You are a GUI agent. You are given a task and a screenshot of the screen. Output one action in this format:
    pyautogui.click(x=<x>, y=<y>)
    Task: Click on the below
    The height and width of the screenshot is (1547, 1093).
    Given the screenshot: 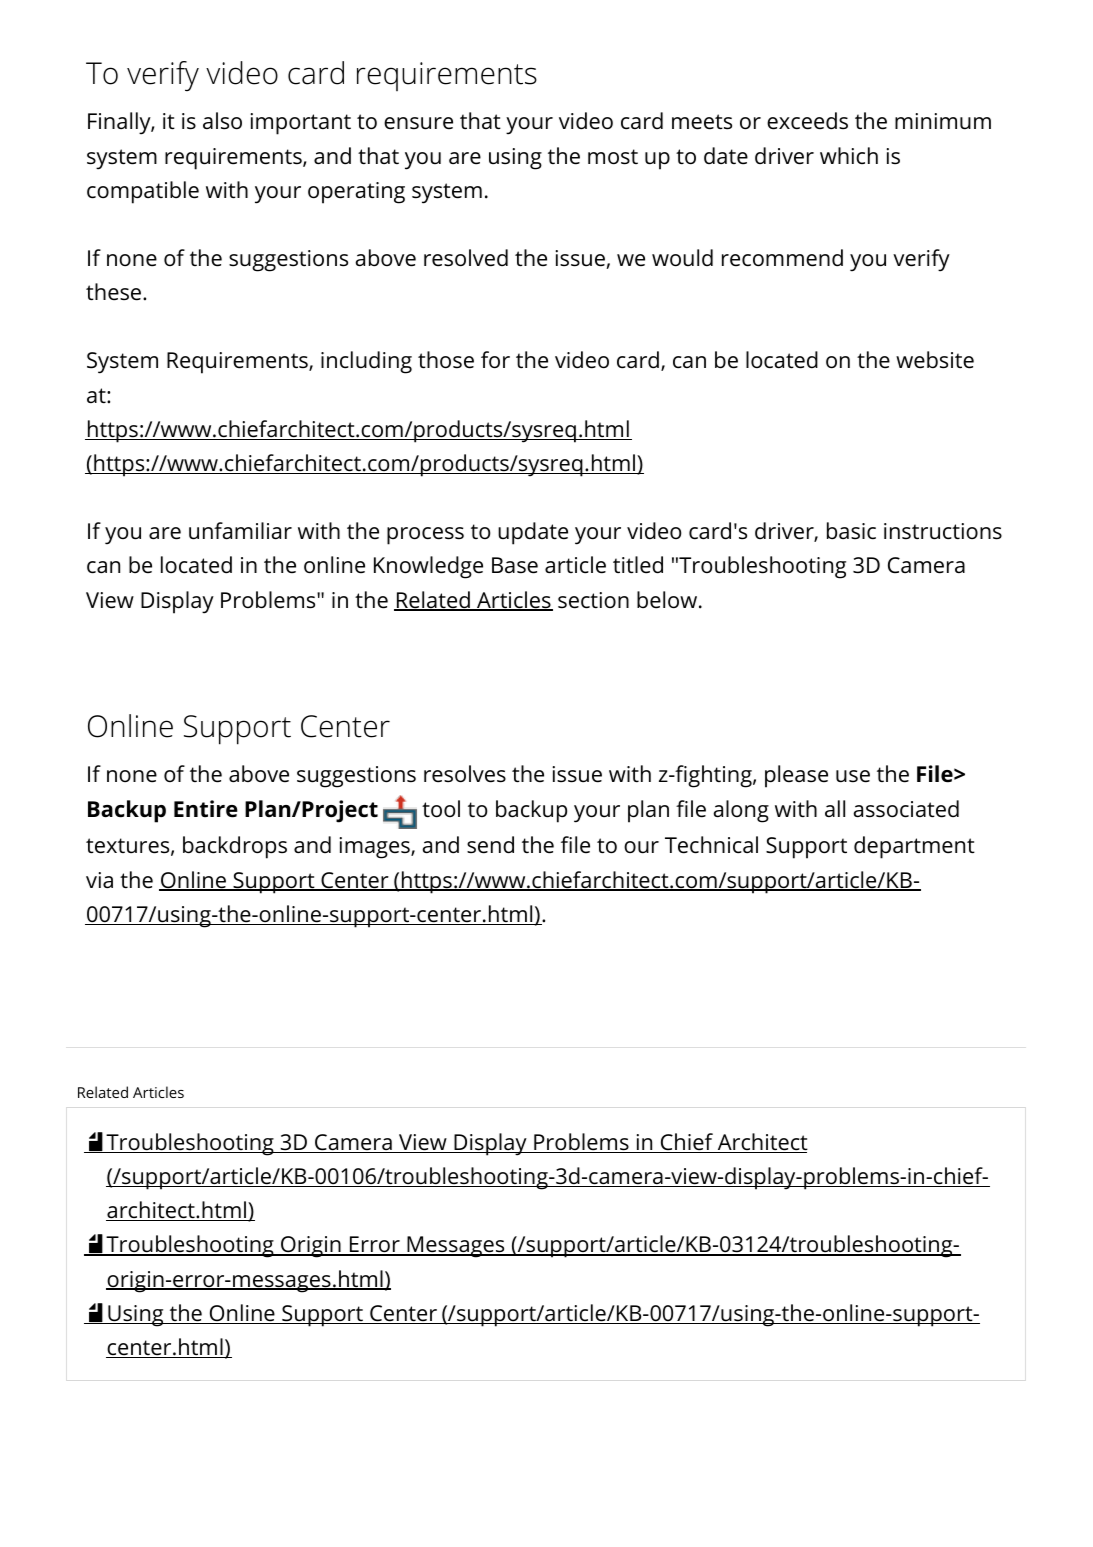 What is the action you would take?
    pyautogui.click(x=668, y=600)
